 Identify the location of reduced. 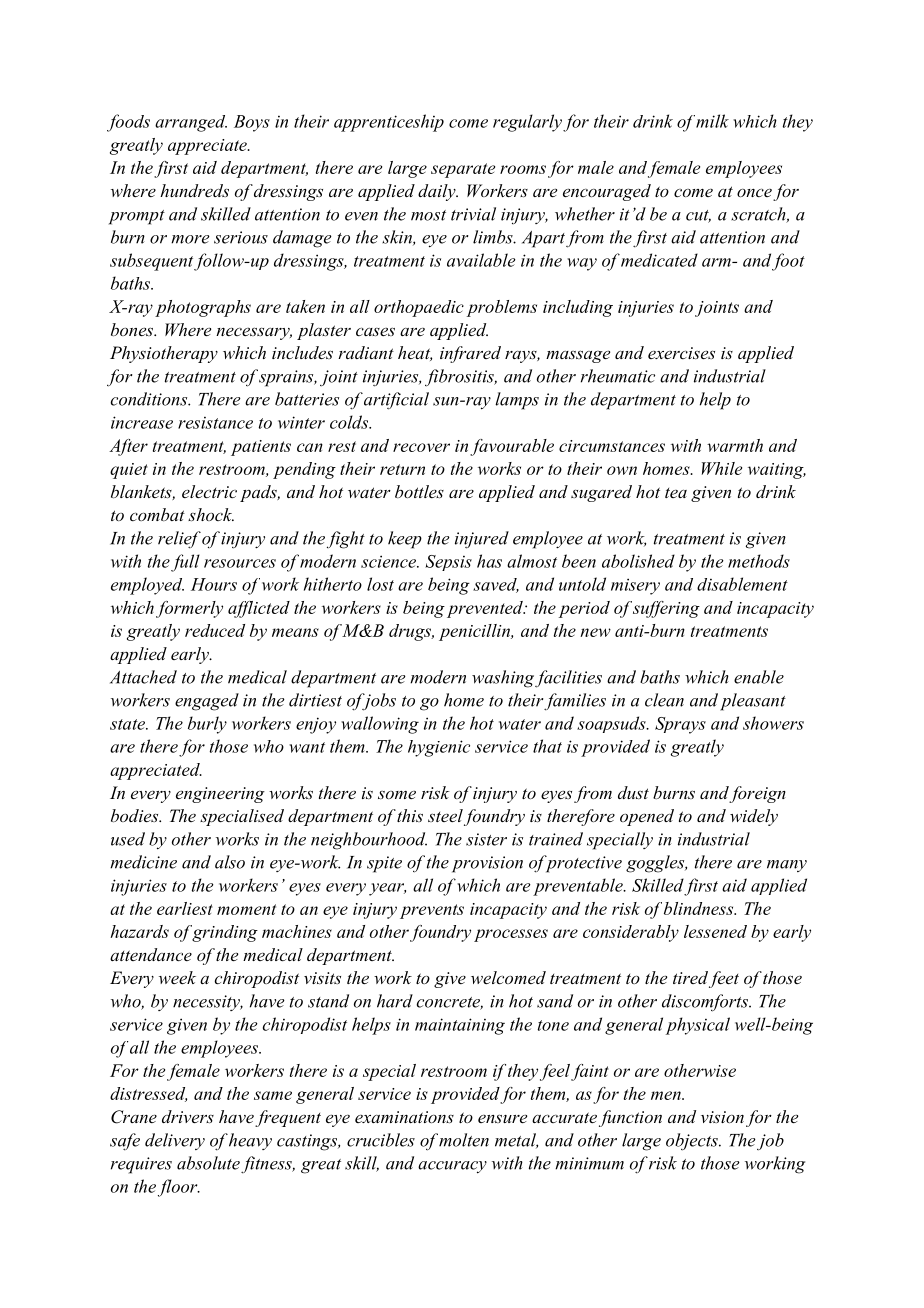
(215, 630).
